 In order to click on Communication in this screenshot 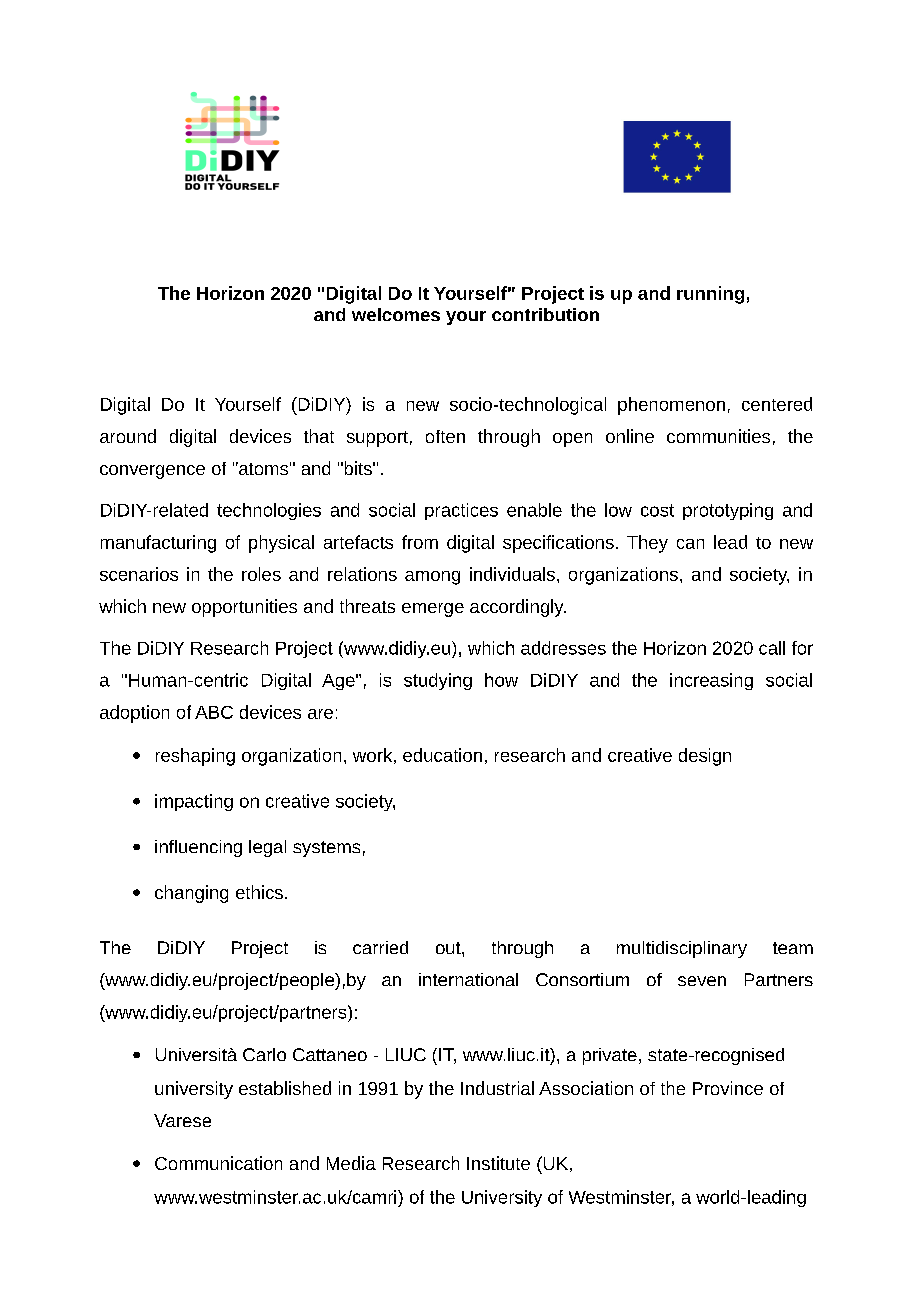, I will do `click(218, 1163)`.
